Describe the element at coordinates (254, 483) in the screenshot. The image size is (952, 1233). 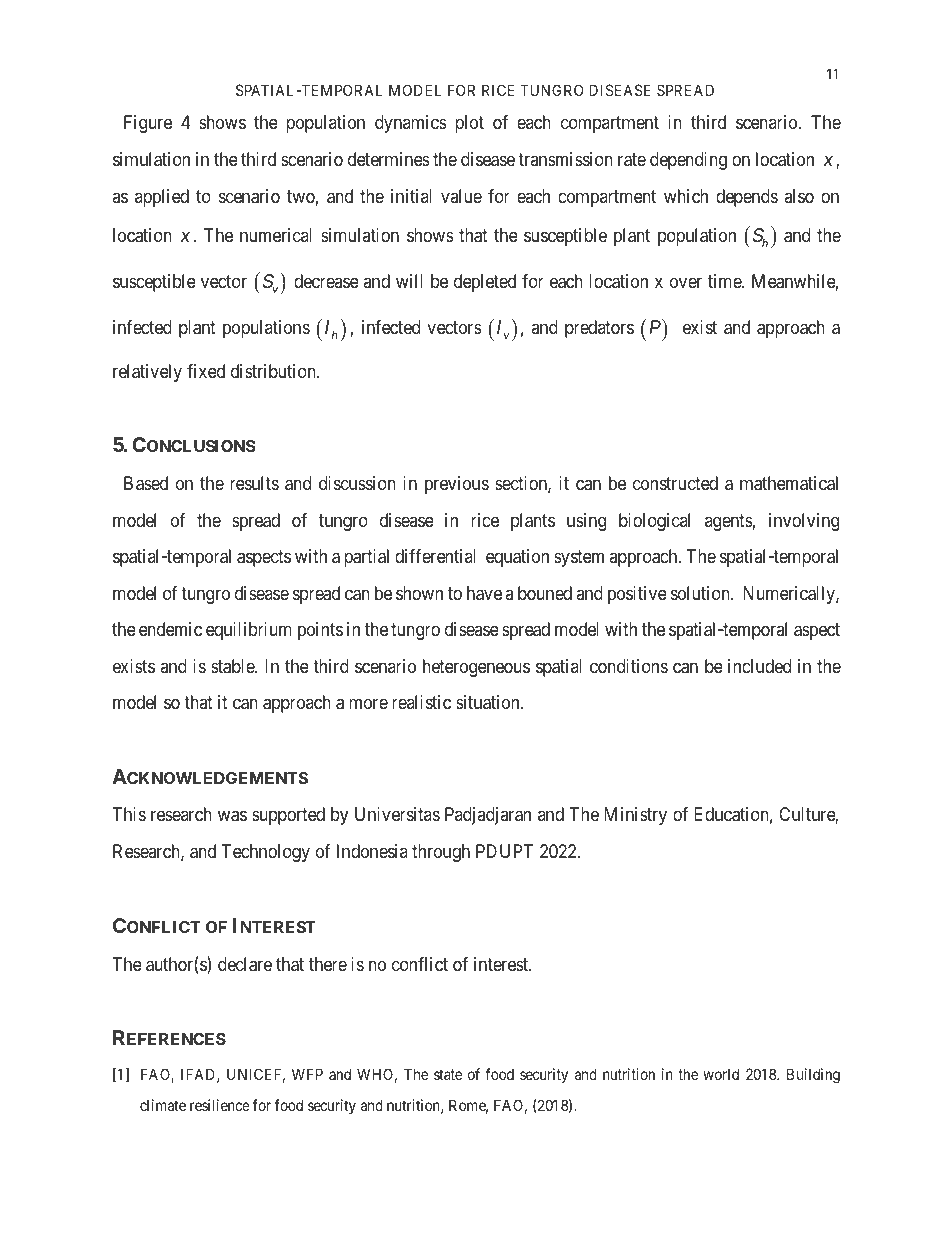
I see `results` at that location.
